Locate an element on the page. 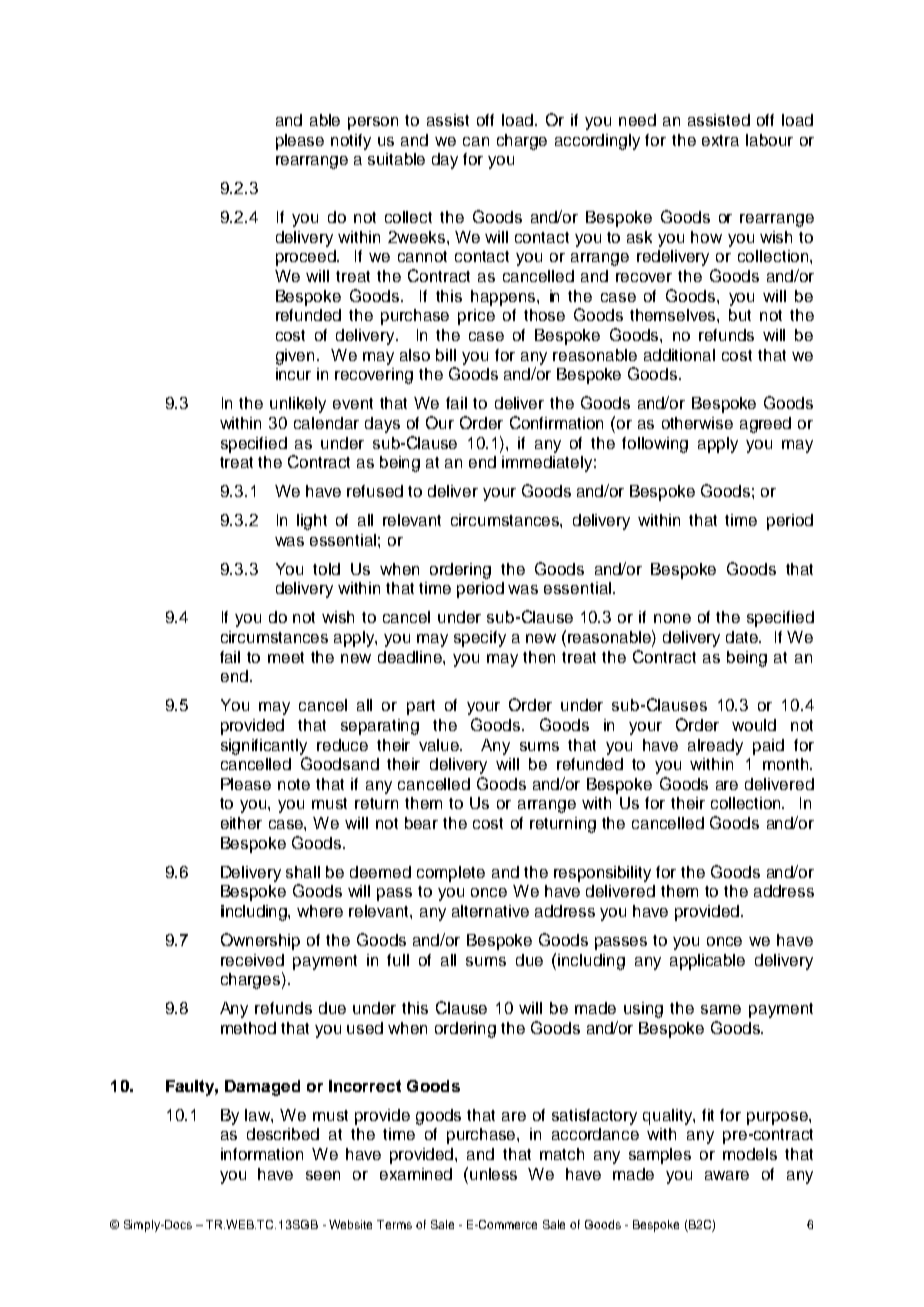 This page has height=1307, width=924. same is located at coordinates (721, 1009).
